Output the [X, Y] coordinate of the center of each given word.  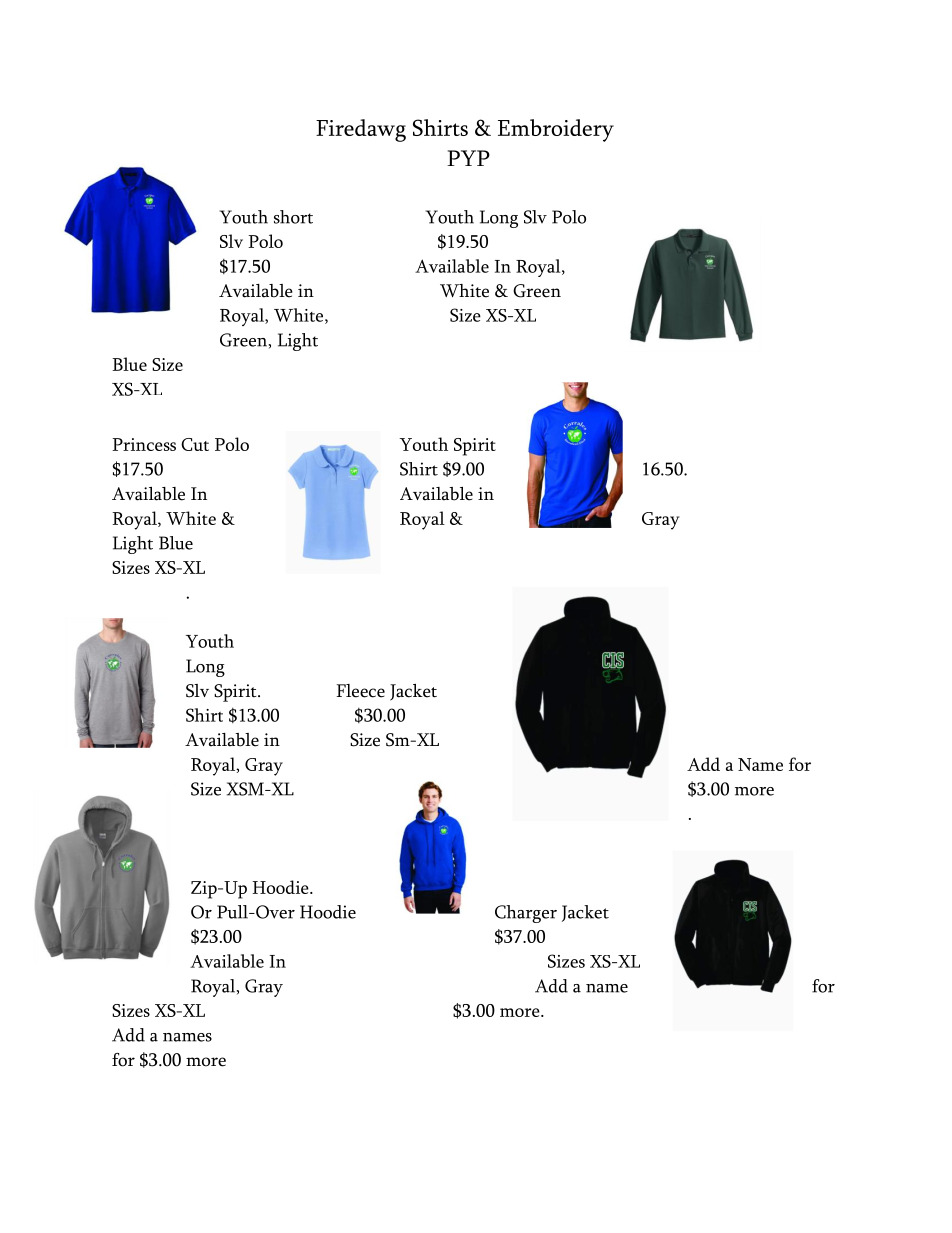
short [293, 217]
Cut [195, 444]
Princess [144, 444]
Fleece [360, 691]
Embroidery [556, 130]
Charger [526, 914]
